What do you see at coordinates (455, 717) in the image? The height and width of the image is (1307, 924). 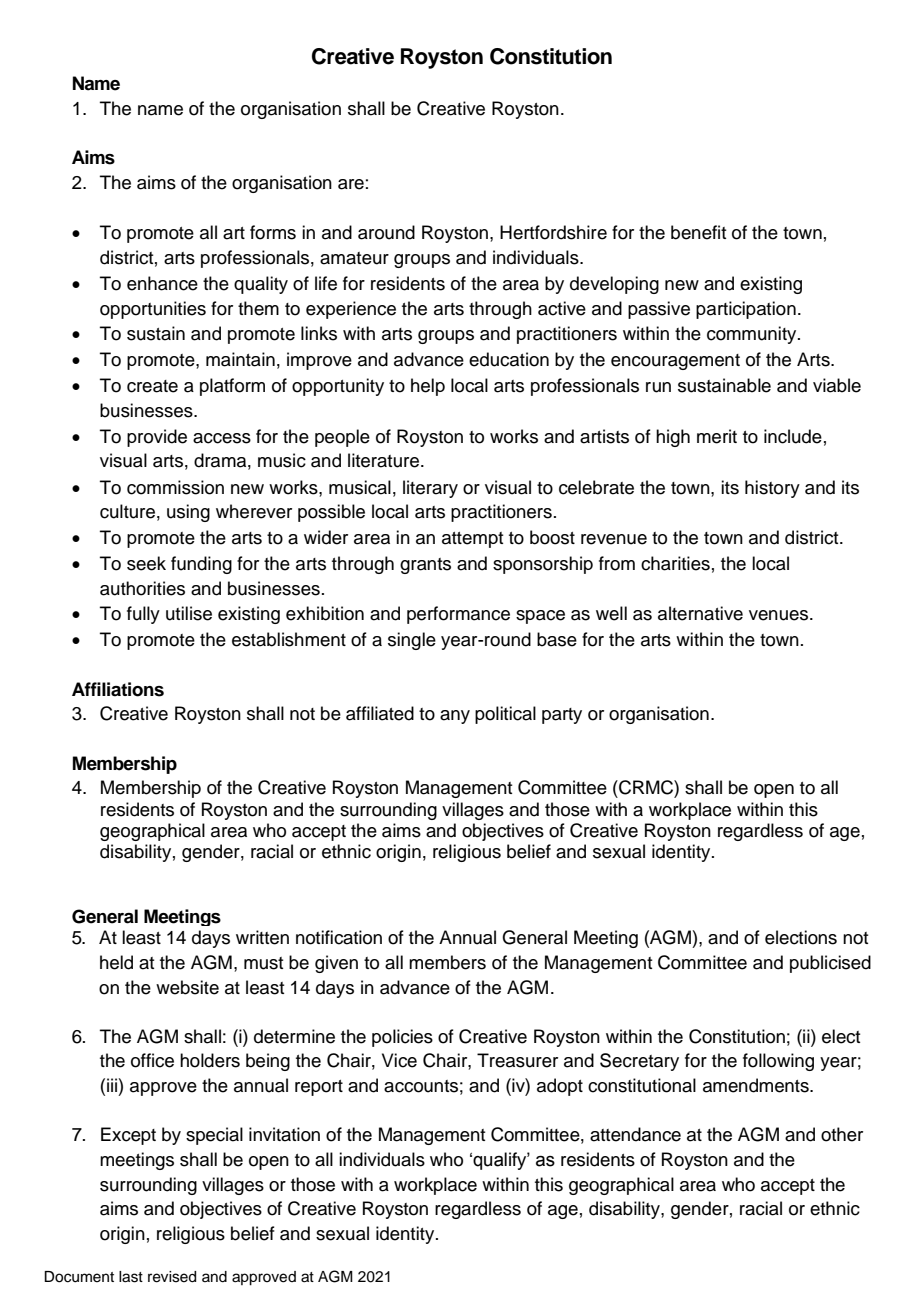 I see `any` at bounding box center [455, 717].
